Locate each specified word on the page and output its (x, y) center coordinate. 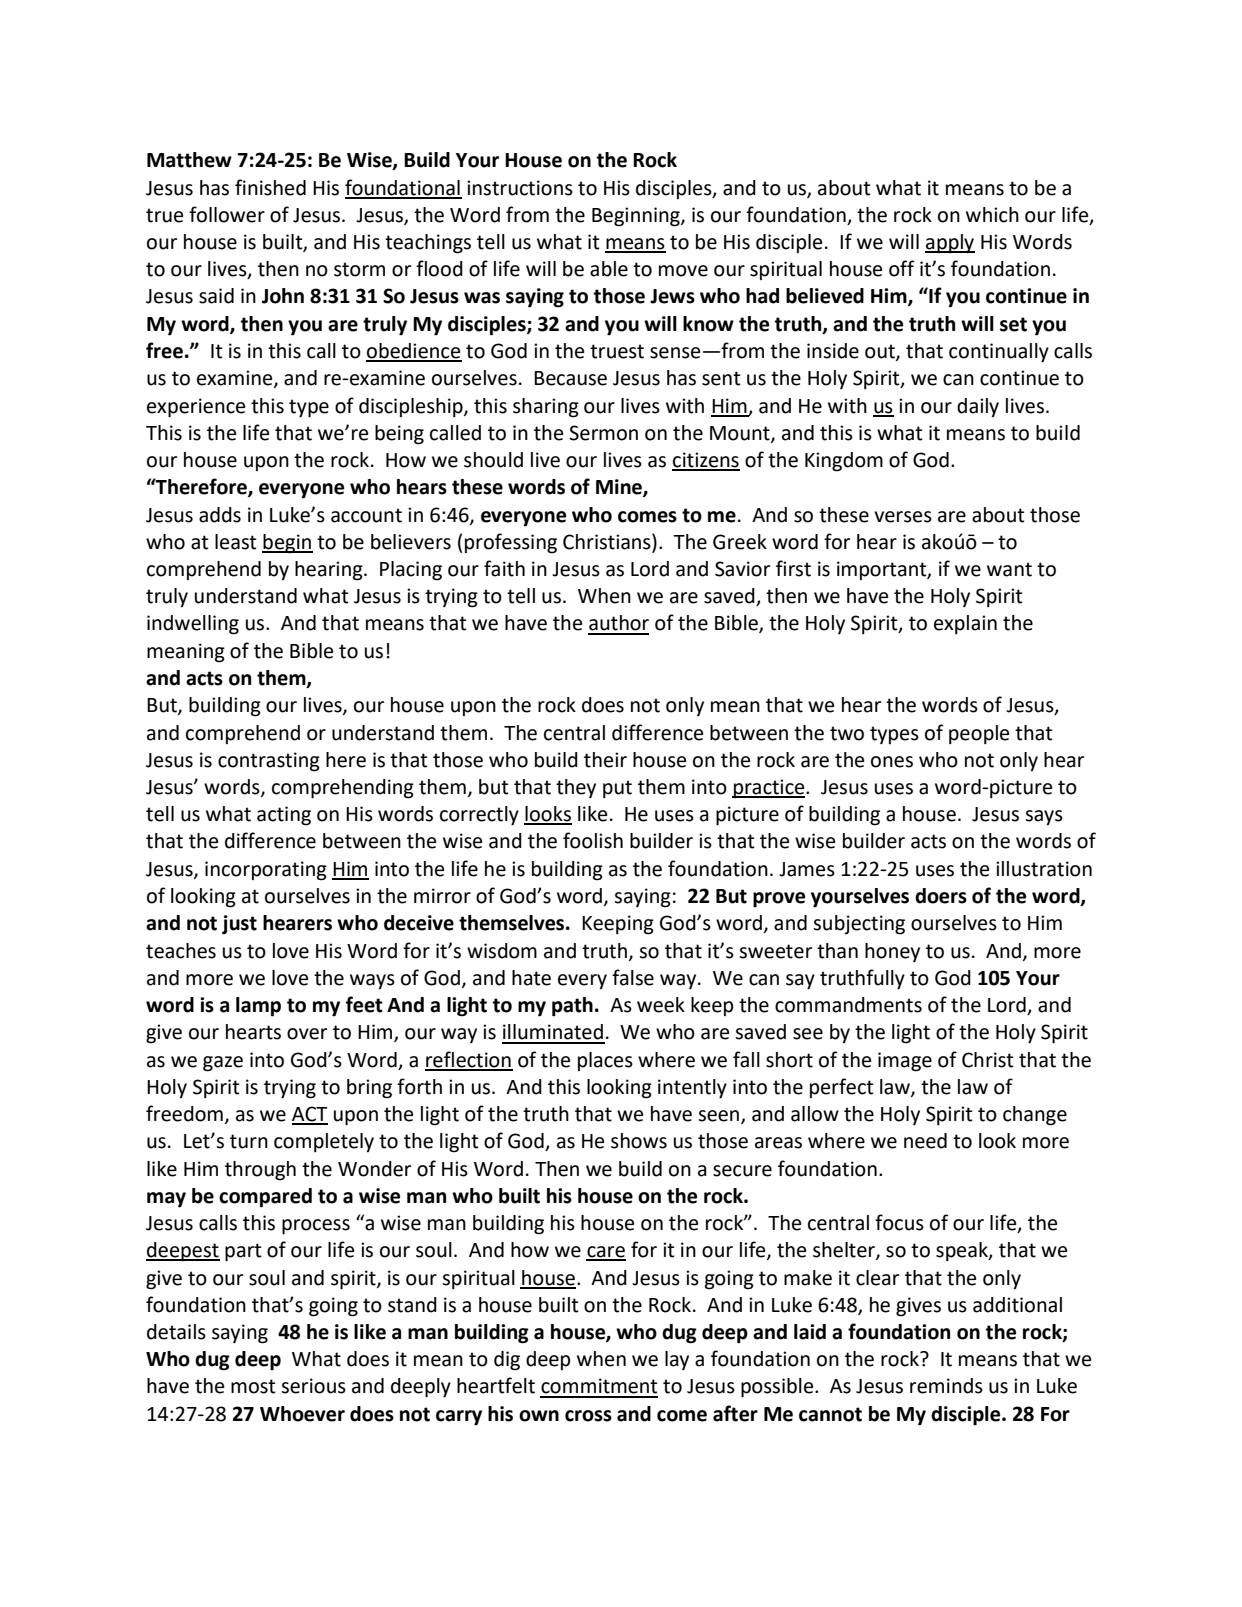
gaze (223, 1064)
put (617, 789)
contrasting (269, 762)
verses (903, 517)
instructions (520, 188)
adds (220, 515)
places (605, 1061)
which (992, 215)
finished (270, 187)
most (253, 1386)
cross (588, 1416)
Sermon (603, 433)
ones (892, 762)
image (905, 1062)
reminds (946, 1386)
